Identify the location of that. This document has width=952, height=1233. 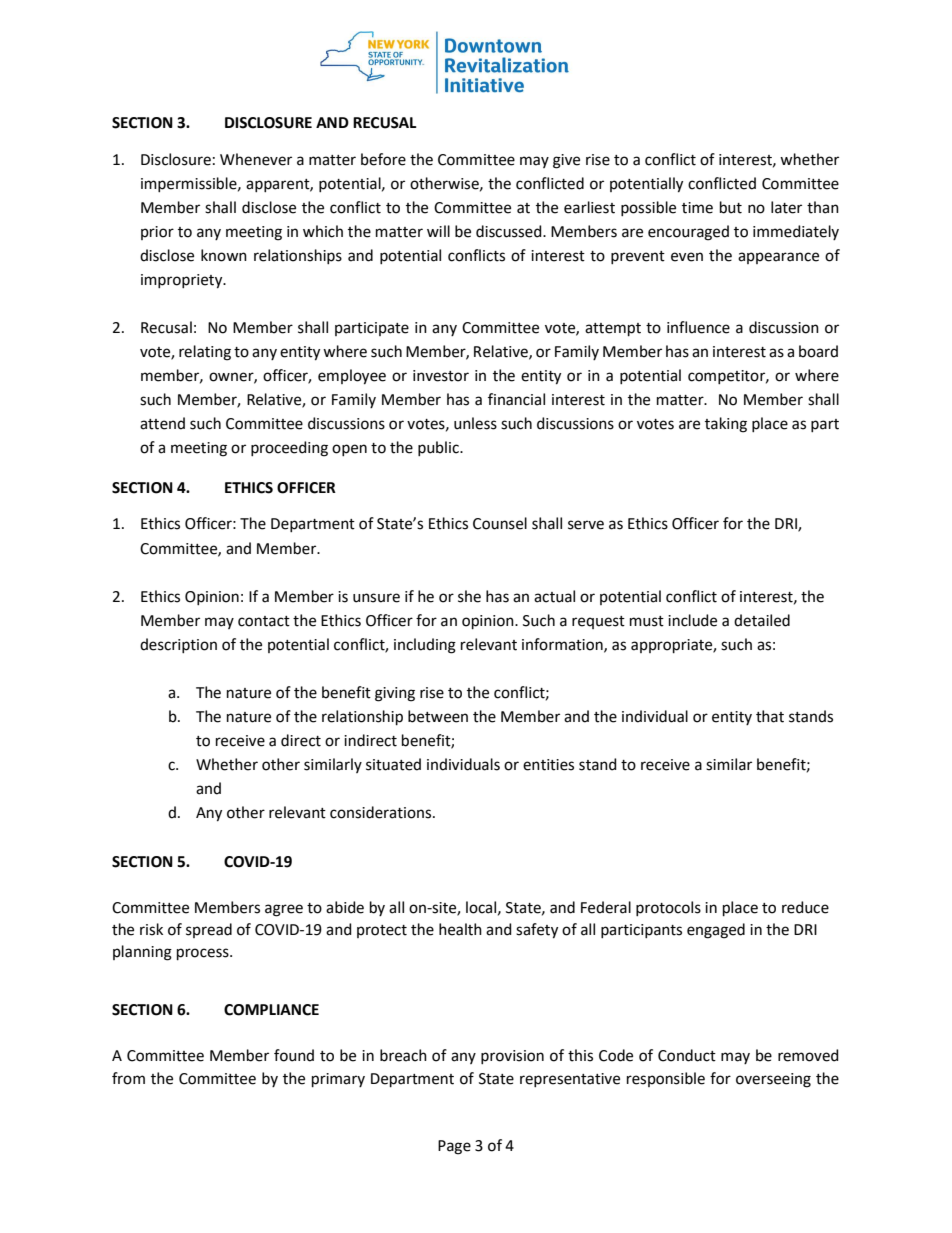
(770, 716).
